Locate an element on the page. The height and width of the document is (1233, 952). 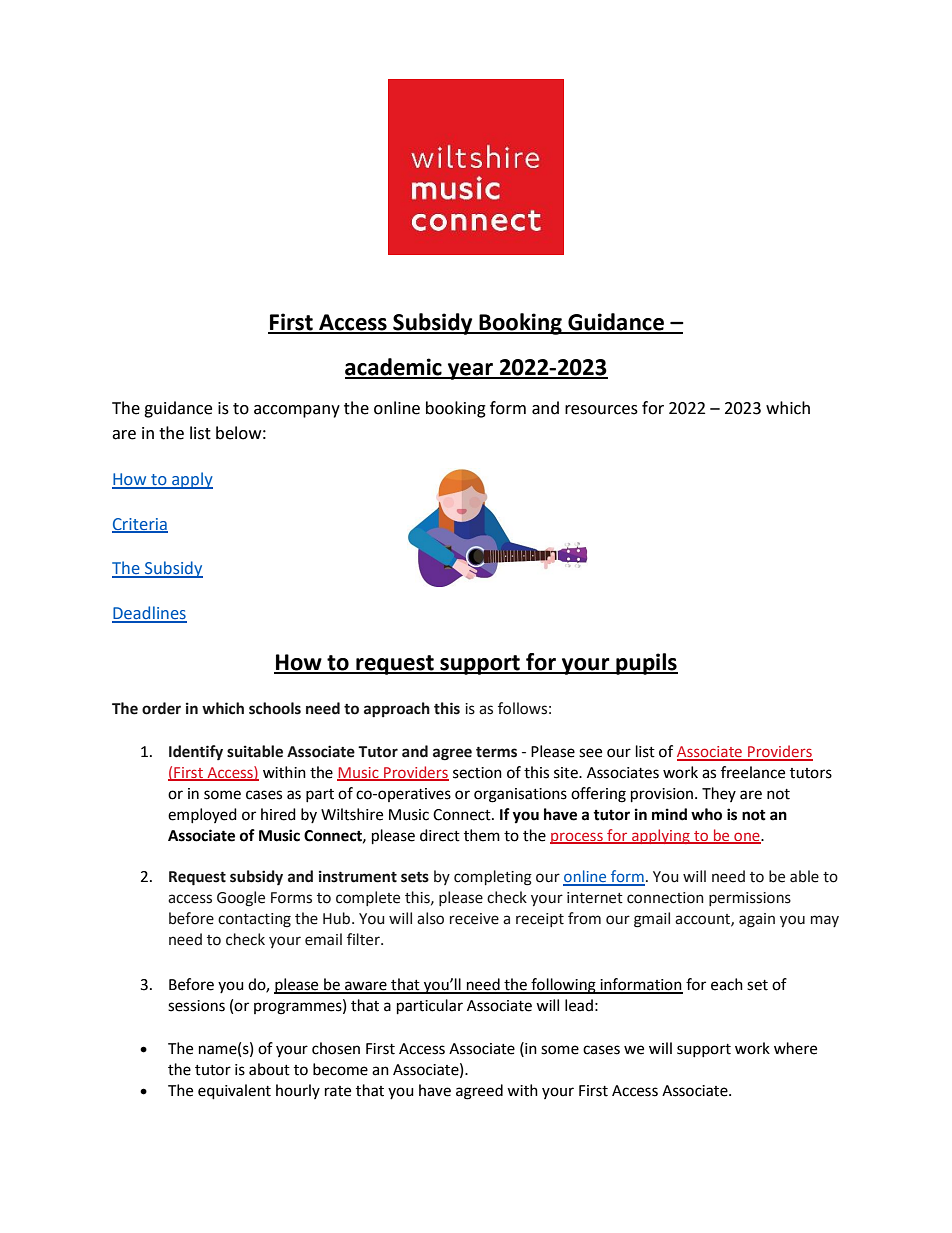
resources is located at coordinates (601, 410).
